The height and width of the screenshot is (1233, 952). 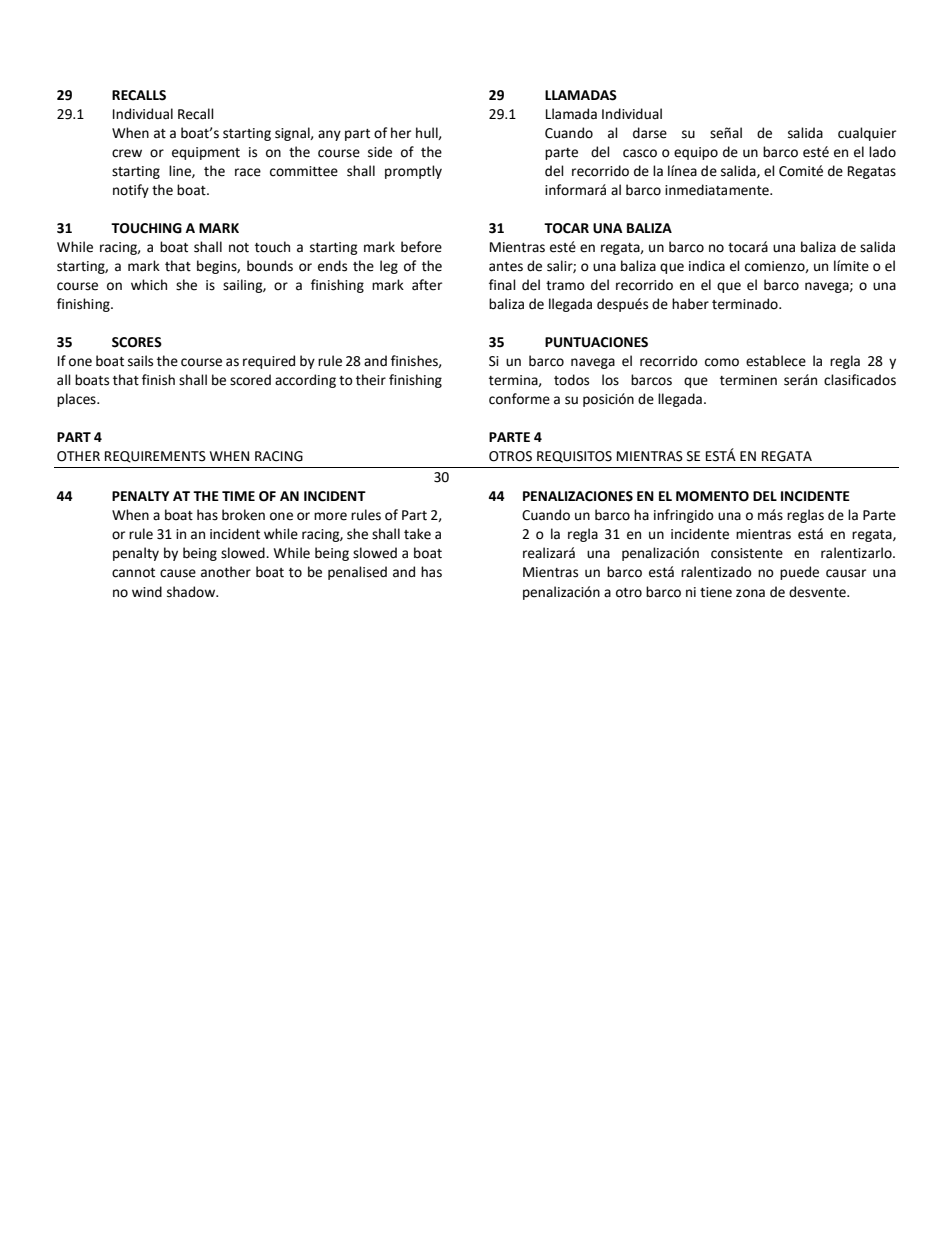 I want to click on sails, so click(x=140, y=361).
